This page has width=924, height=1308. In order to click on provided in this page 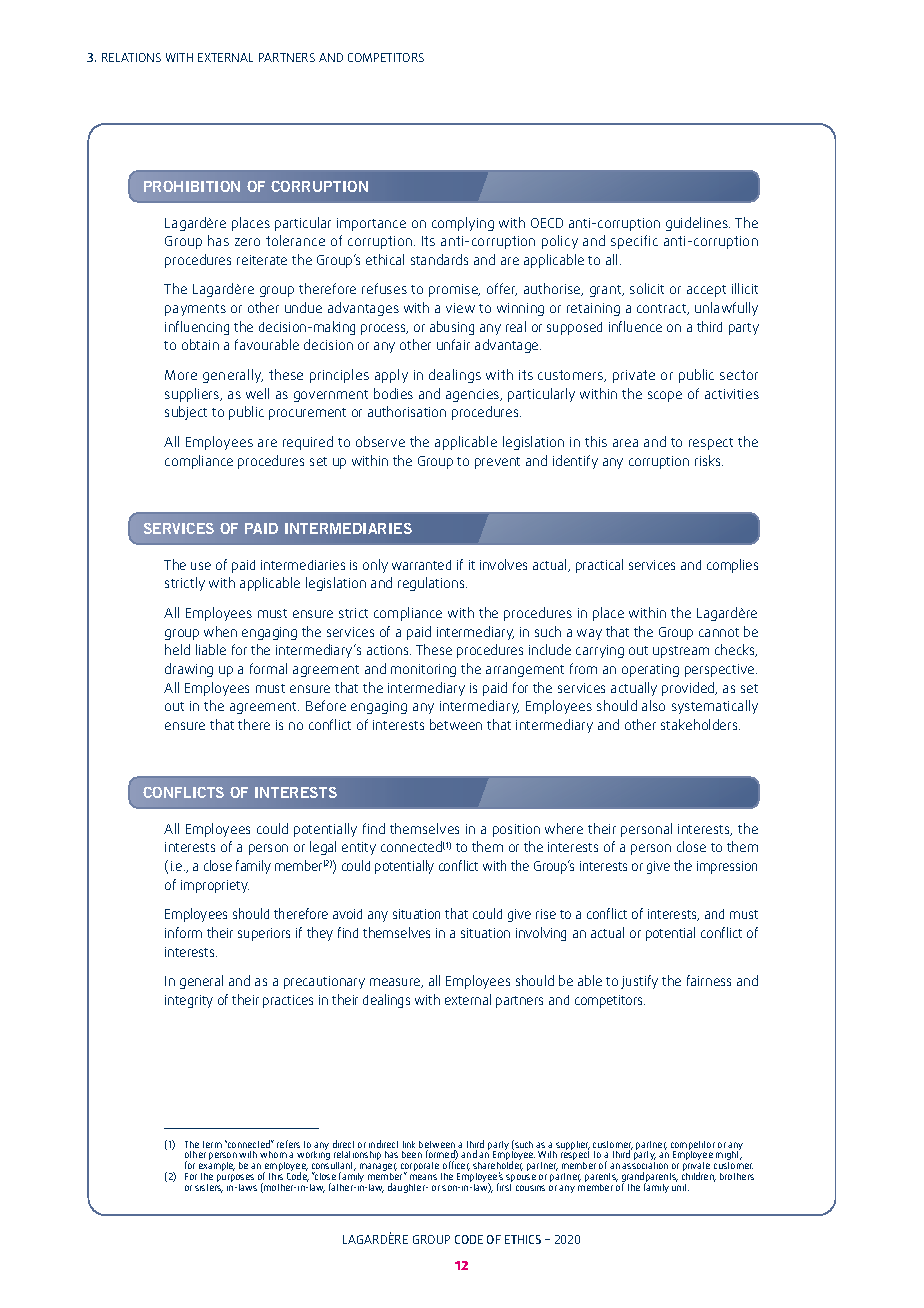, I will do `click(689, 689)`.
